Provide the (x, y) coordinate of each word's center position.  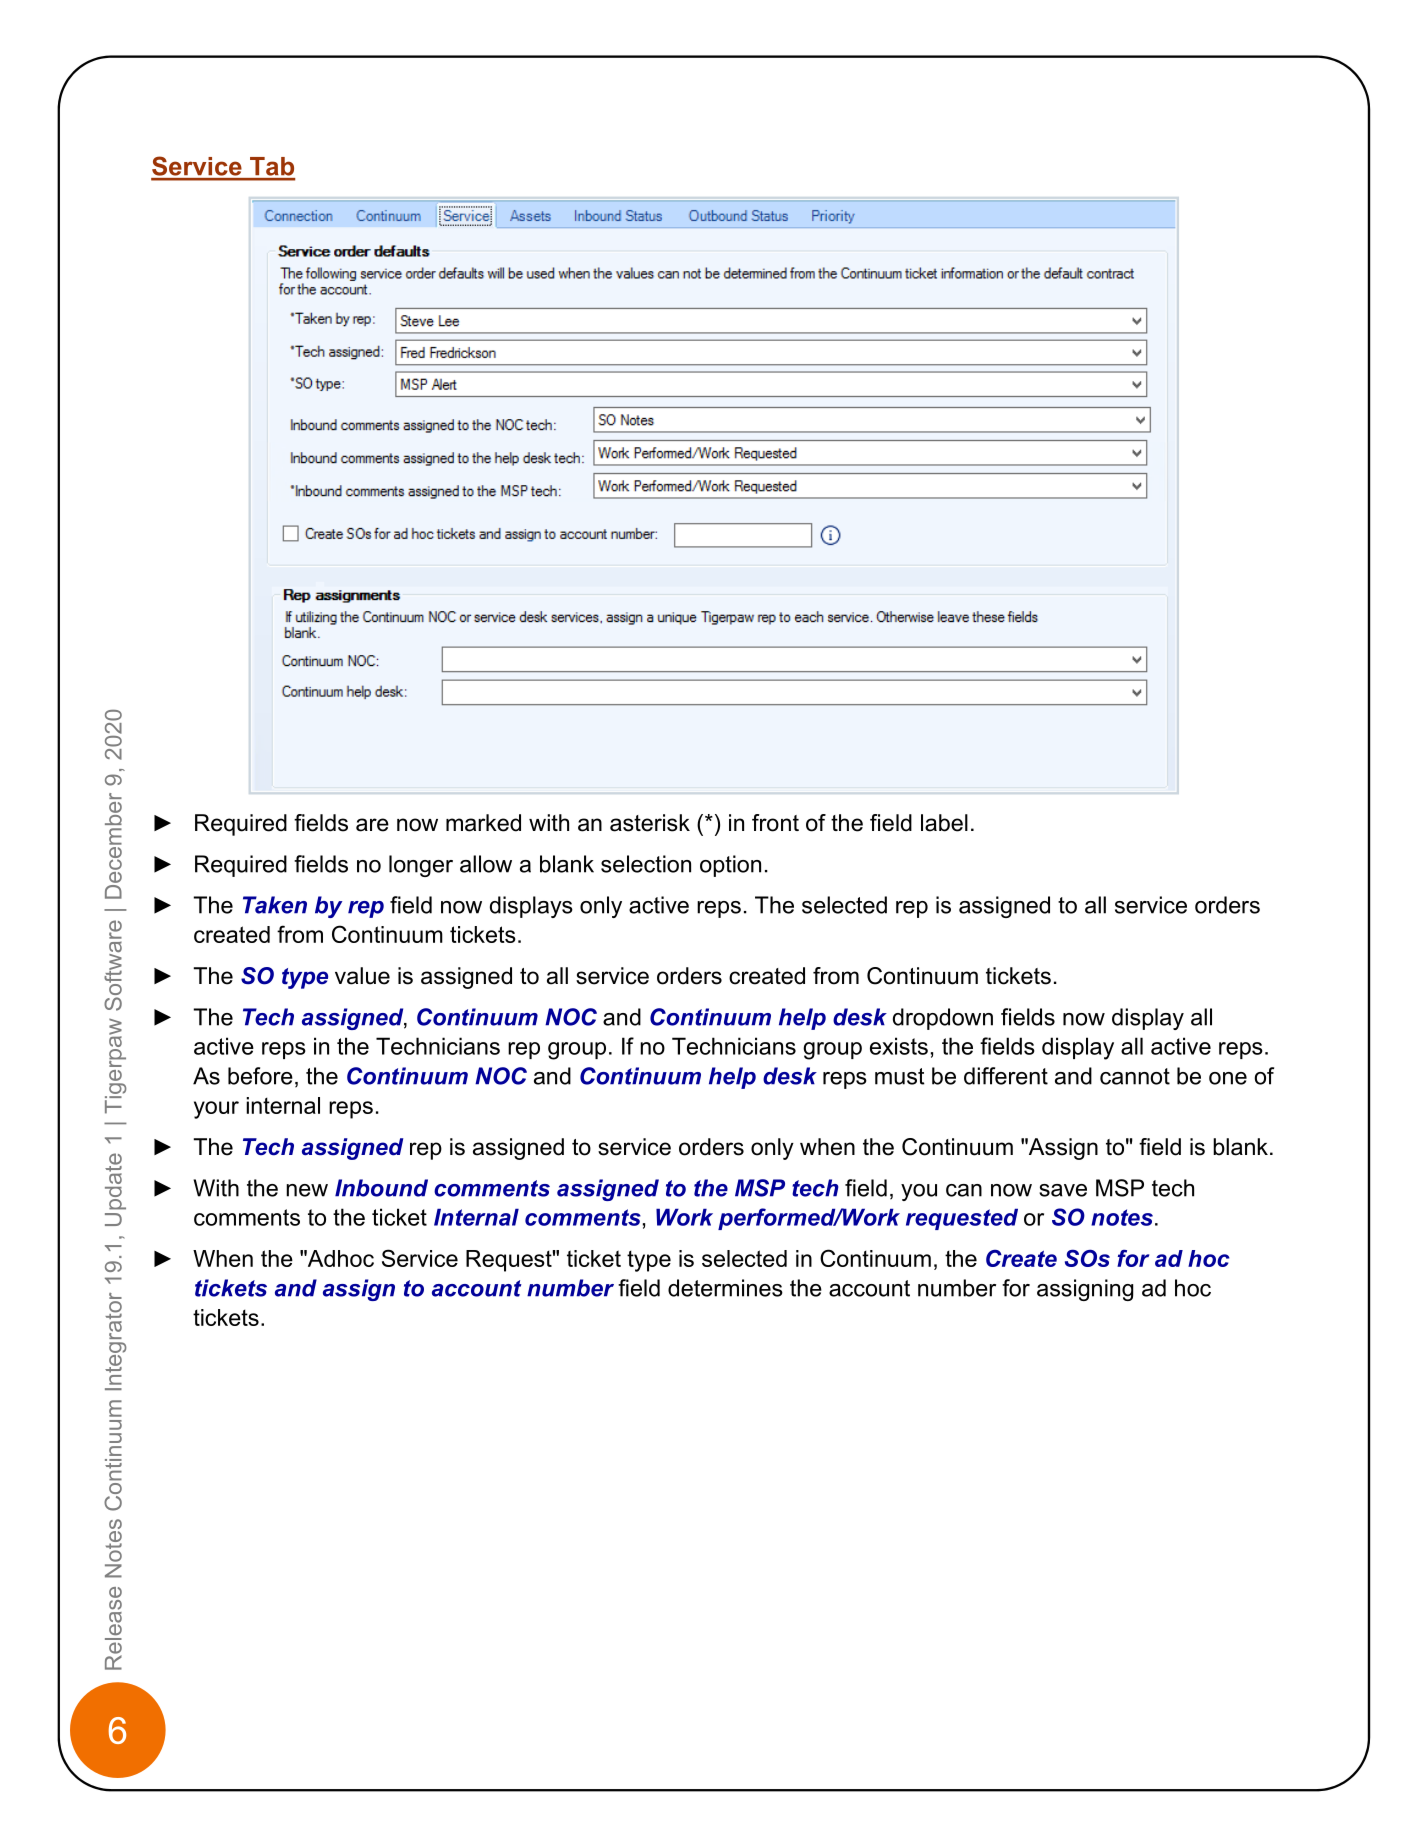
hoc (1209, 1258)
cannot (1135, 1076)
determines (725, 1288)
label (944, 823)
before (260, 1076)
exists (899, 1046)
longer (421, 866)
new (307, 1190)
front (775, 823)
